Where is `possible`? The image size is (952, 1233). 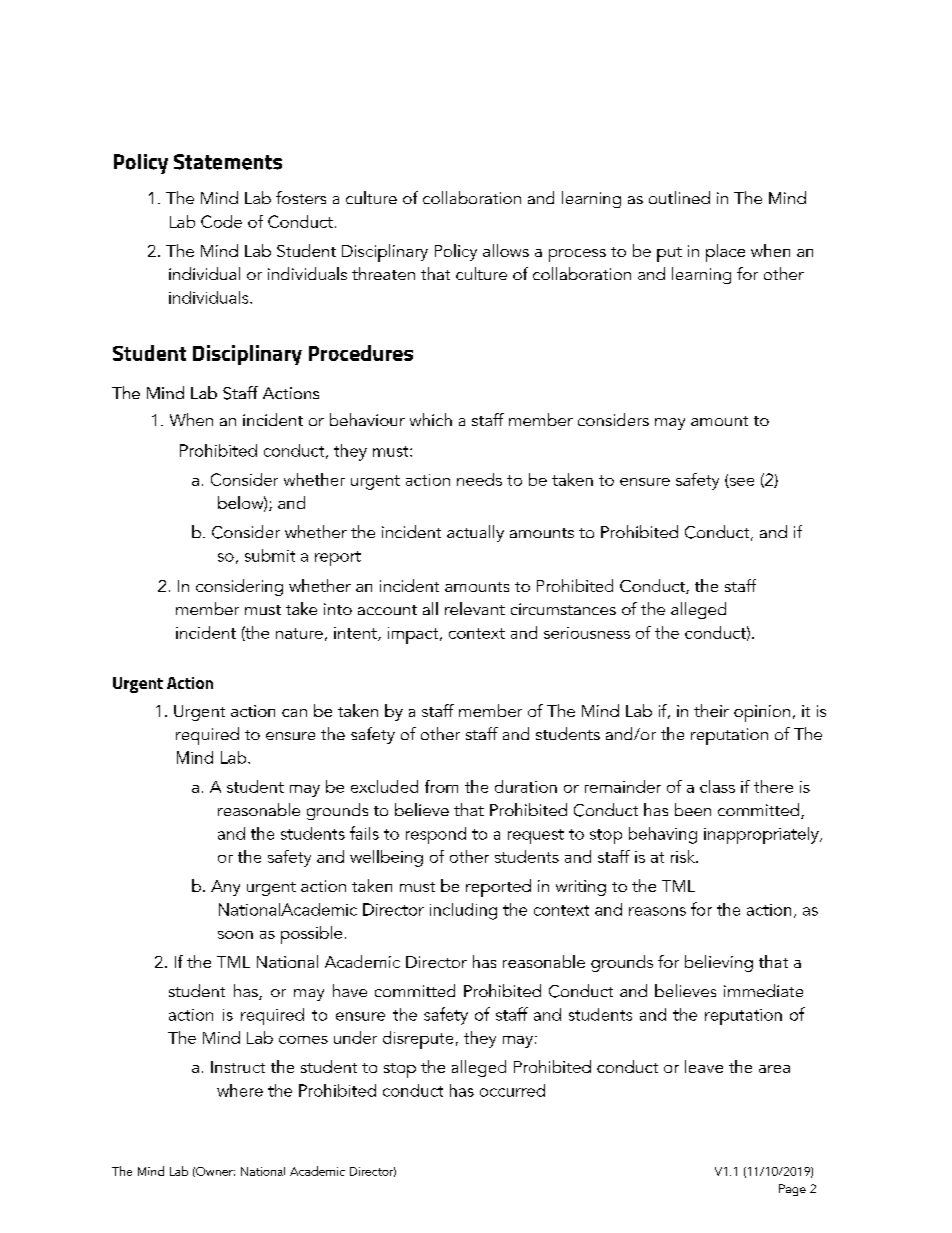
possible is located at coordinates (311, 935).
